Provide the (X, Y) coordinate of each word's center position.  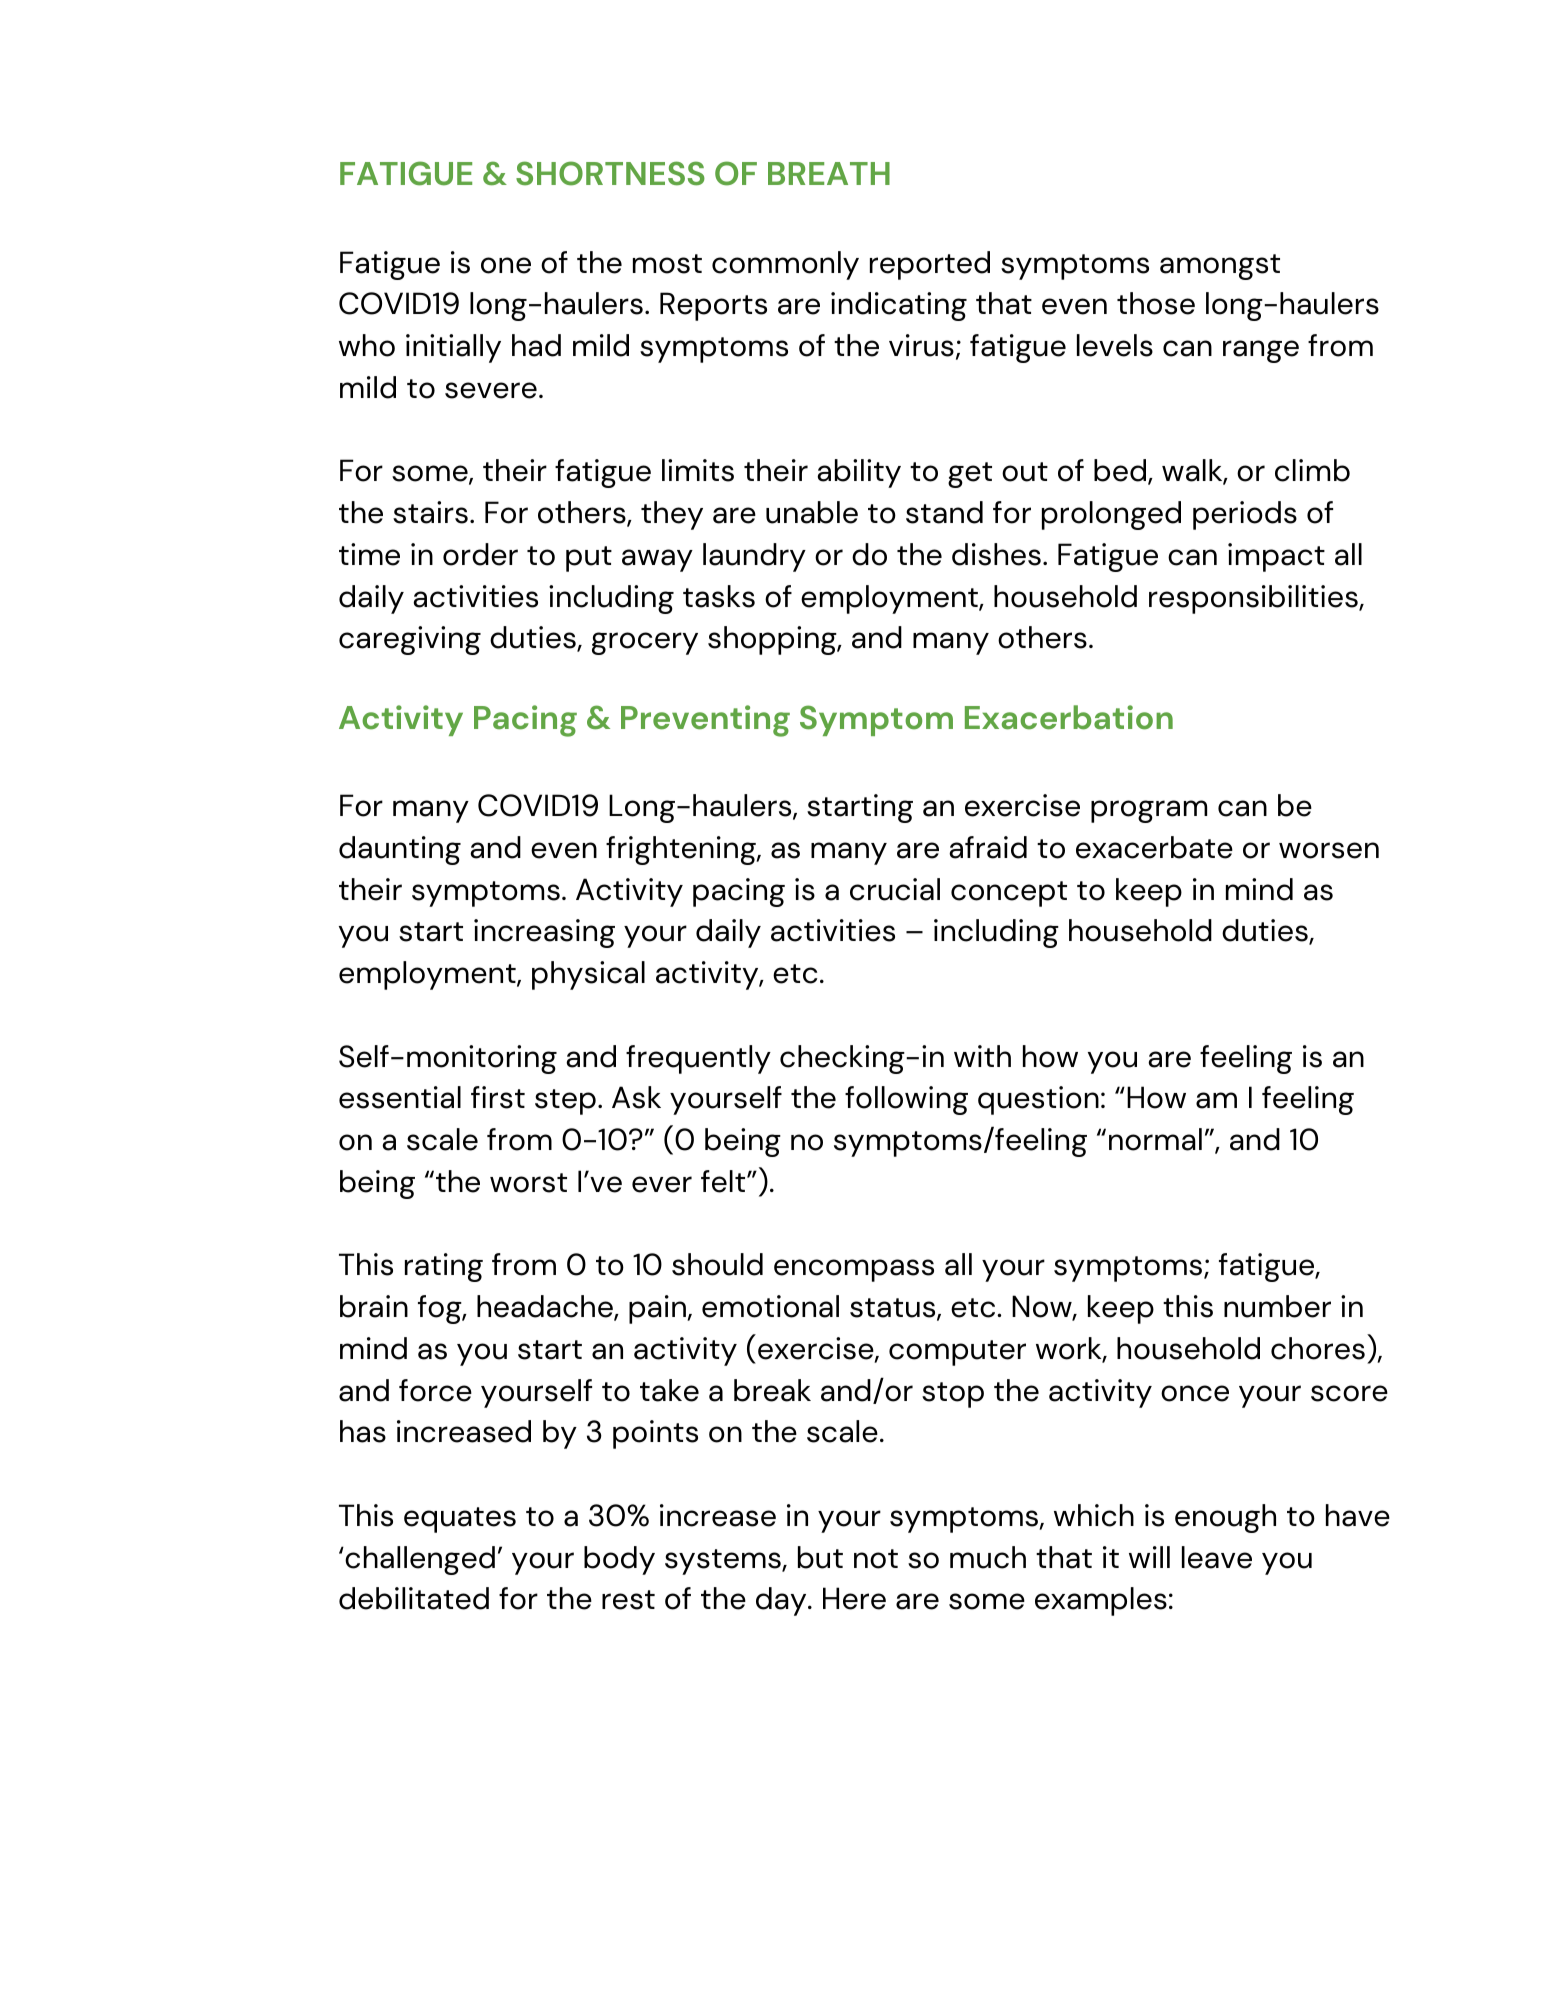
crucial (895, 889)
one (506, 265)
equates (460, 1520)
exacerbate (1154, 847)
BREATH (829, 173)
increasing (544, 933)
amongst (1220, 267)
